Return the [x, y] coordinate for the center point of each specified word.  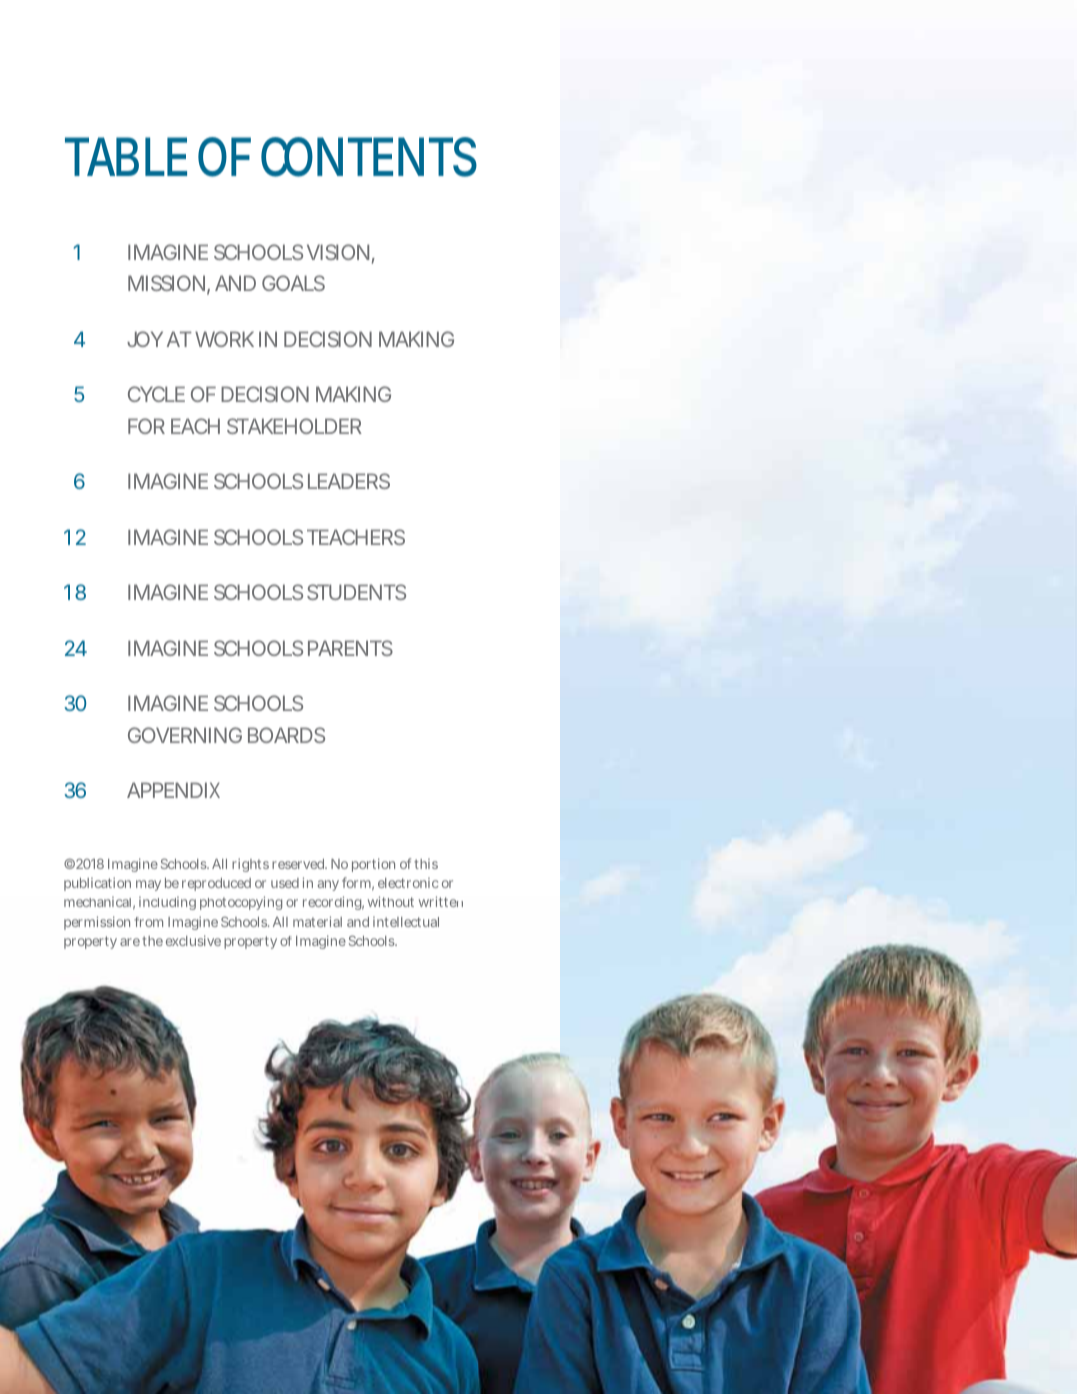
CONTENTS [369, 157]
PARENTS [350, 648]
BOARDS [286, 735]
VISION [338, 252]
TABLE [126, 156]
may [148, 885]
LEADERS [349, 481]
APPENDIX [173, 790]
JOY [145, 339]
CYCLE [156, 394]
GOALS [293, 283]
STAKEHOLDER [294, 426]
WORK [224, 339]
